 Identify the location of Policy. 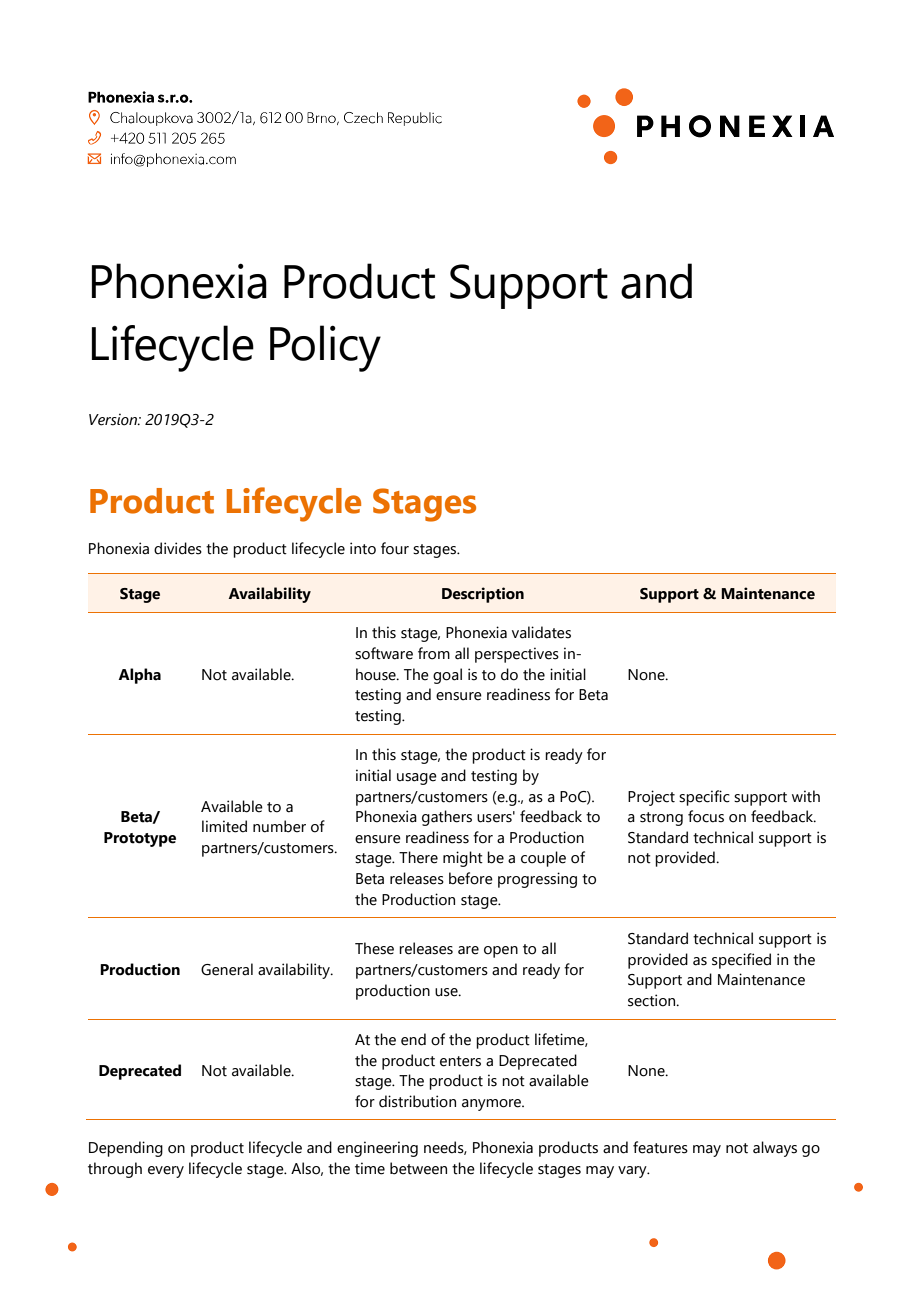
(325, 348).
